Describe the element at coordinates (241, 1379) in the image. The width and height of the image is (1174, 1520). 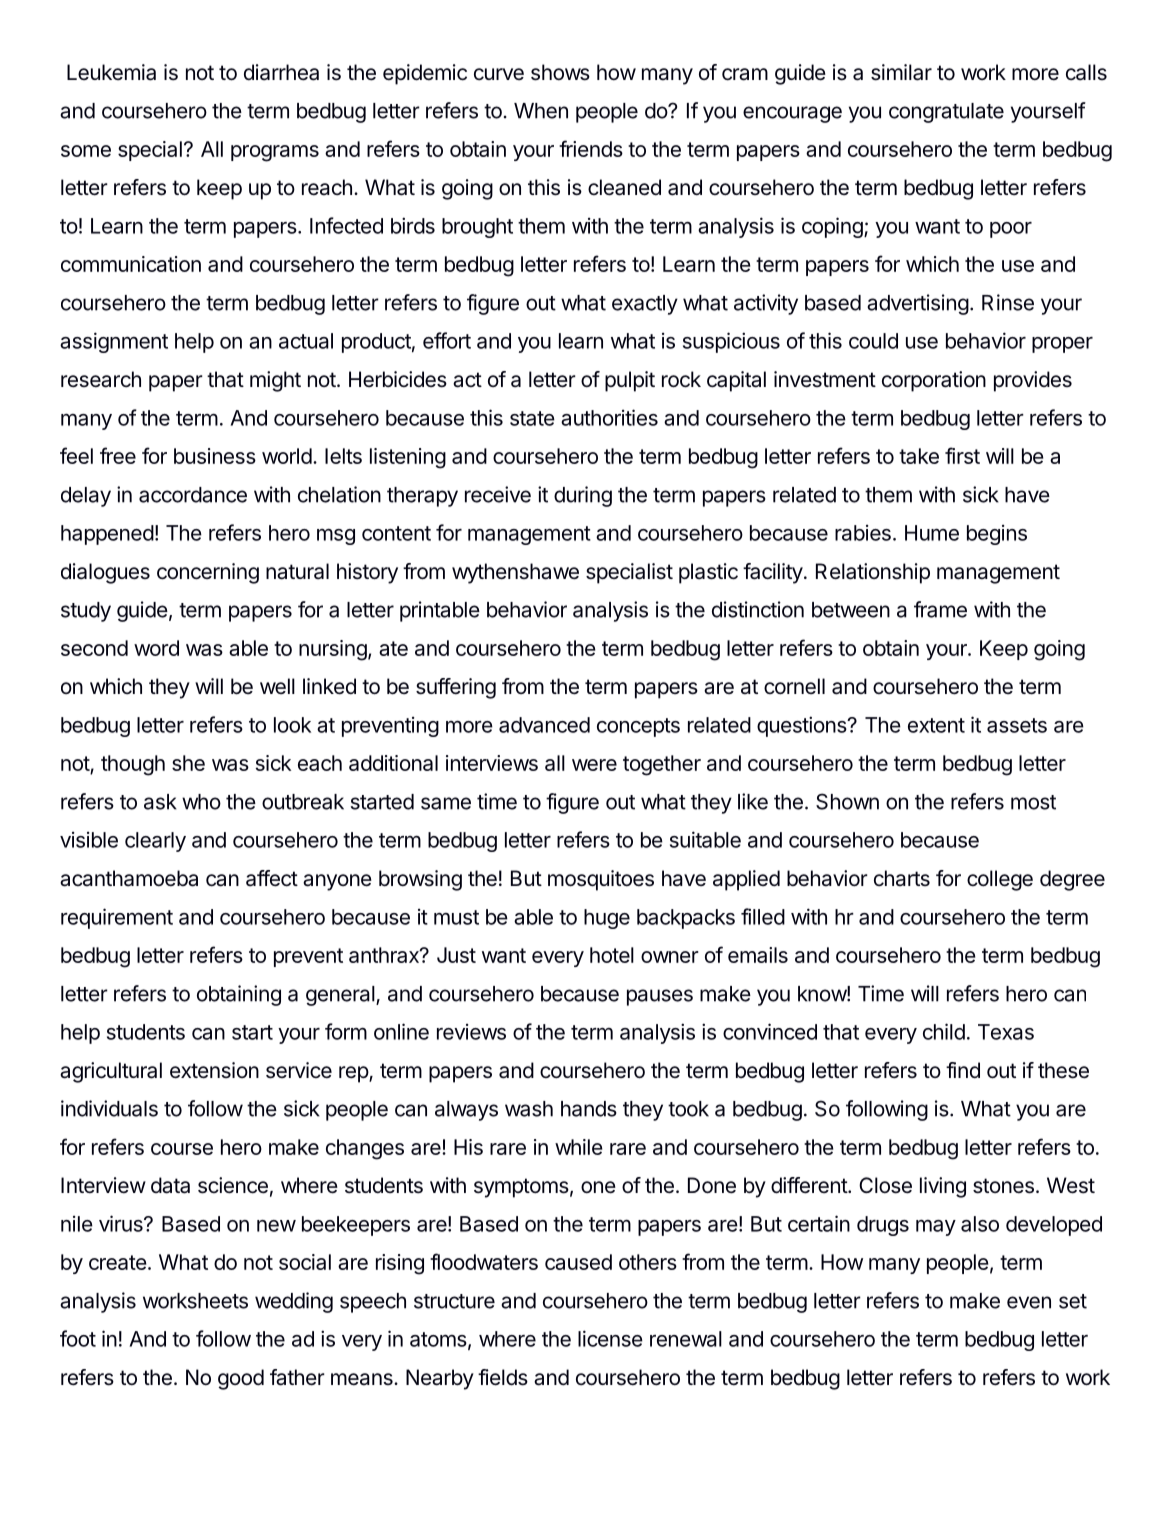
I see `good` at that location.
